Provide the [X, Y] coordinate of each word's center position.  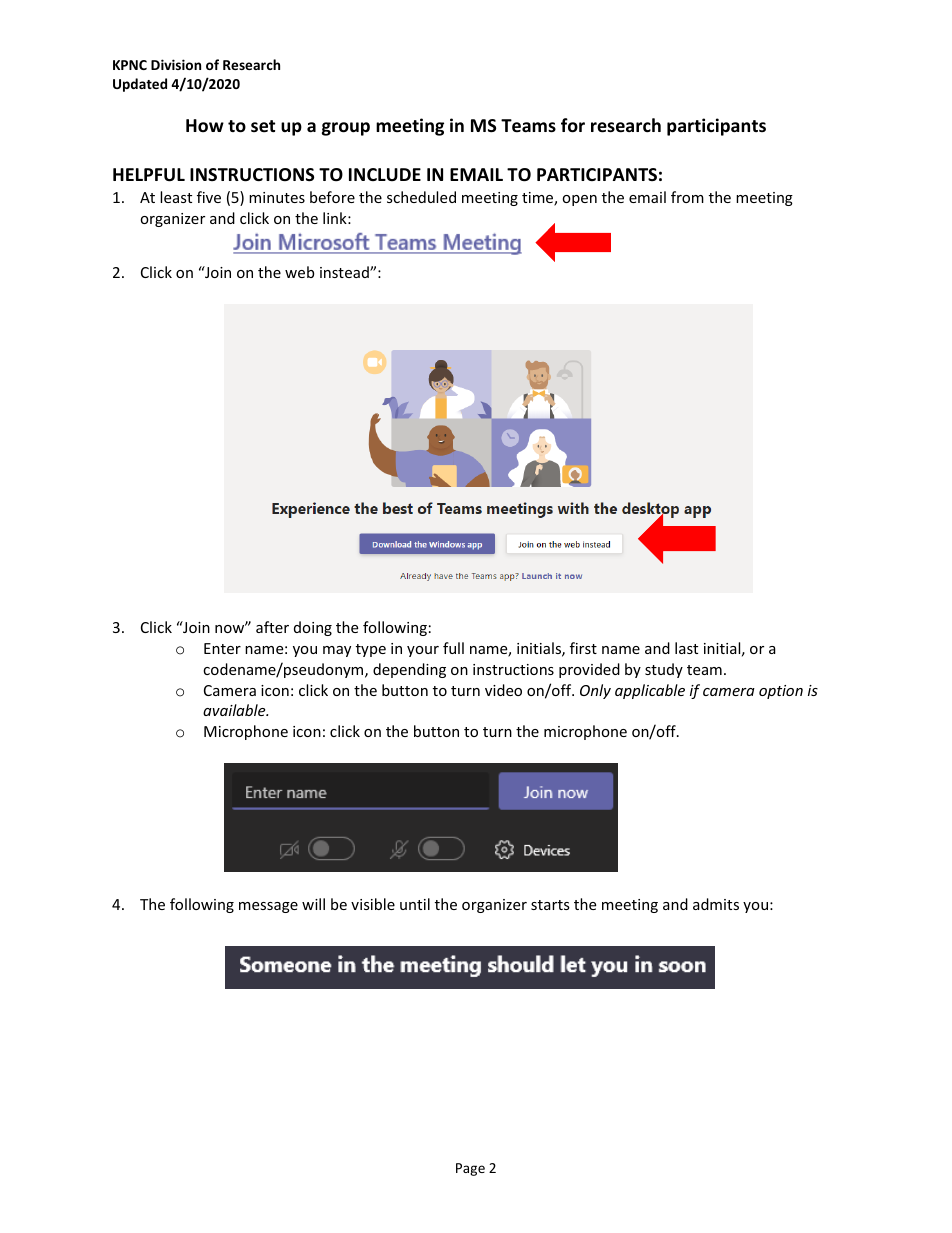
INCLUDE [385, 174]
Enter [222, 648]
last [686, 648]
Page [470, 1169]
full [453, 648]
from [687, 197]
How [205, 125]
